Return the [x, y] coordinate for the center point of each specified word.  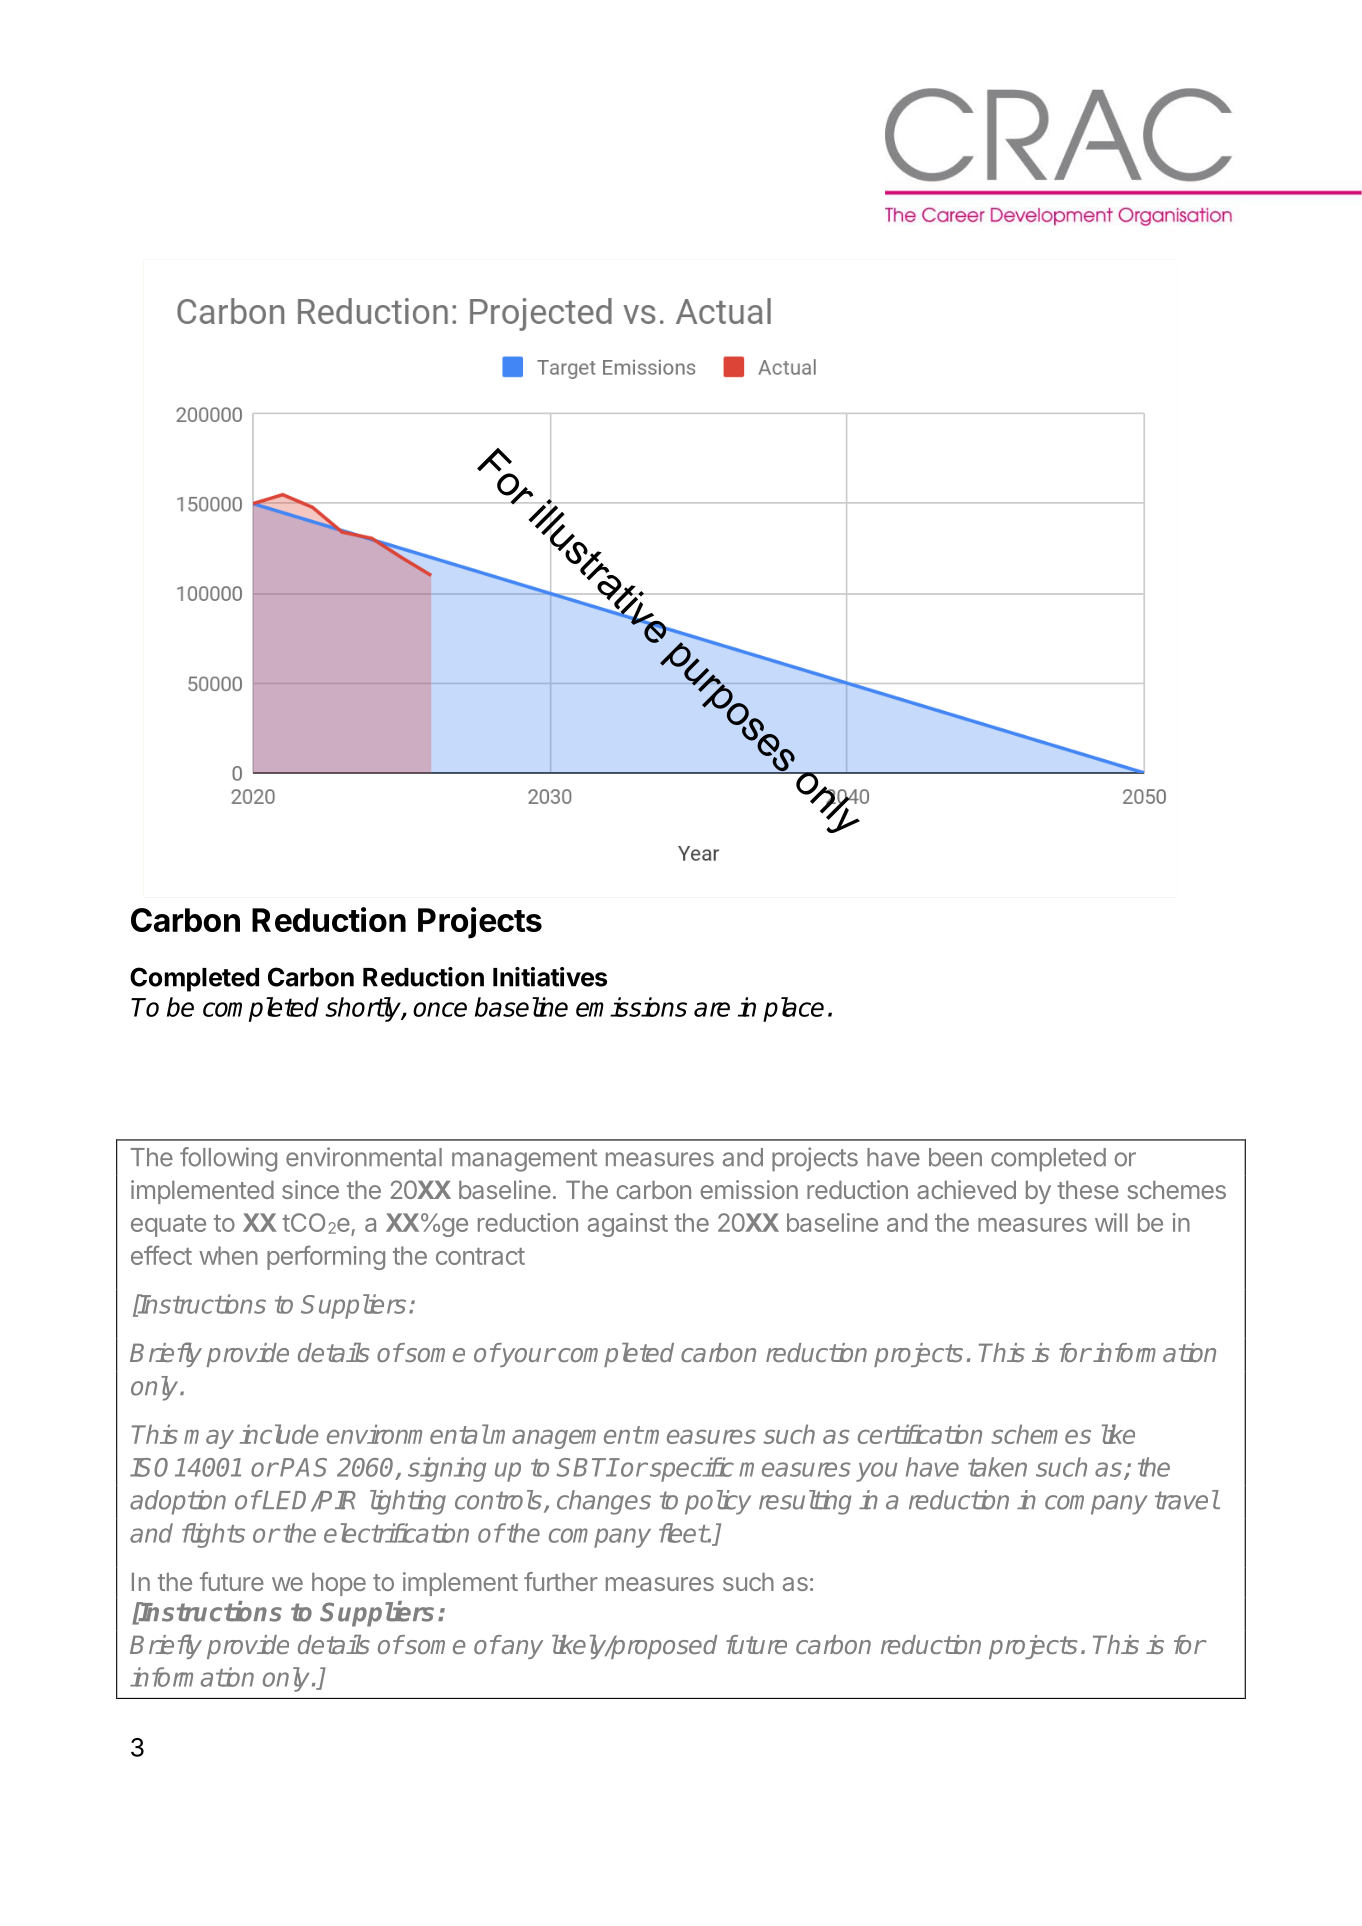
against [628, 1225]
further [561, 1581]
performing [326, 1257]
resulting [805, 1502]
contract [480, 1256]
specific [692, 1469]
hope [339, 1584]
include [279, 1434]
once [440, 1009]
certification [920, 1434]
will [1111, 1222]
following [228, 1159]
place [793, 1009]
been [955, 1157]
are [712, 1009]
